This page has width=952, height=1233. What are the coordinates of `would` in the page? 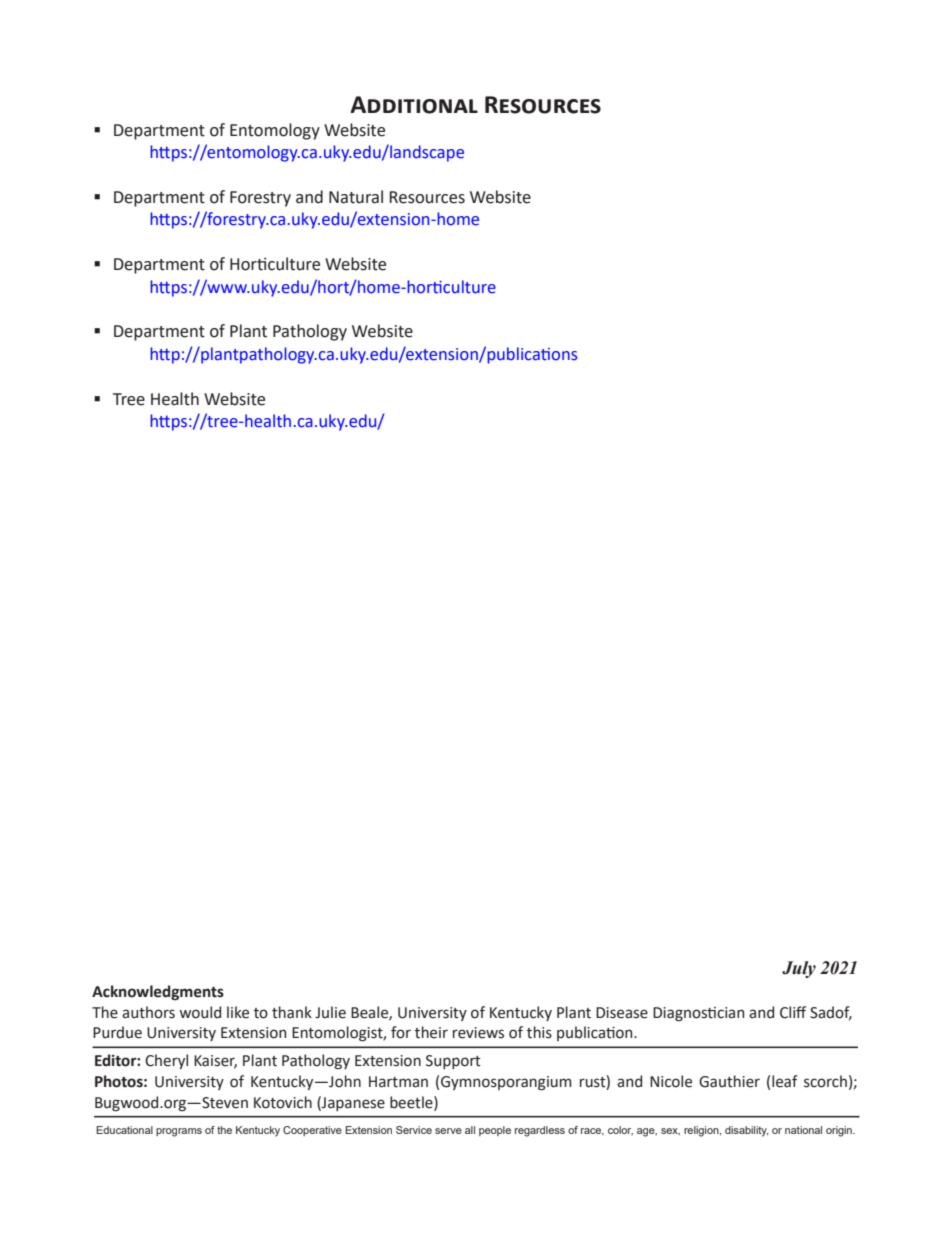 It's located at (200, 1012).
